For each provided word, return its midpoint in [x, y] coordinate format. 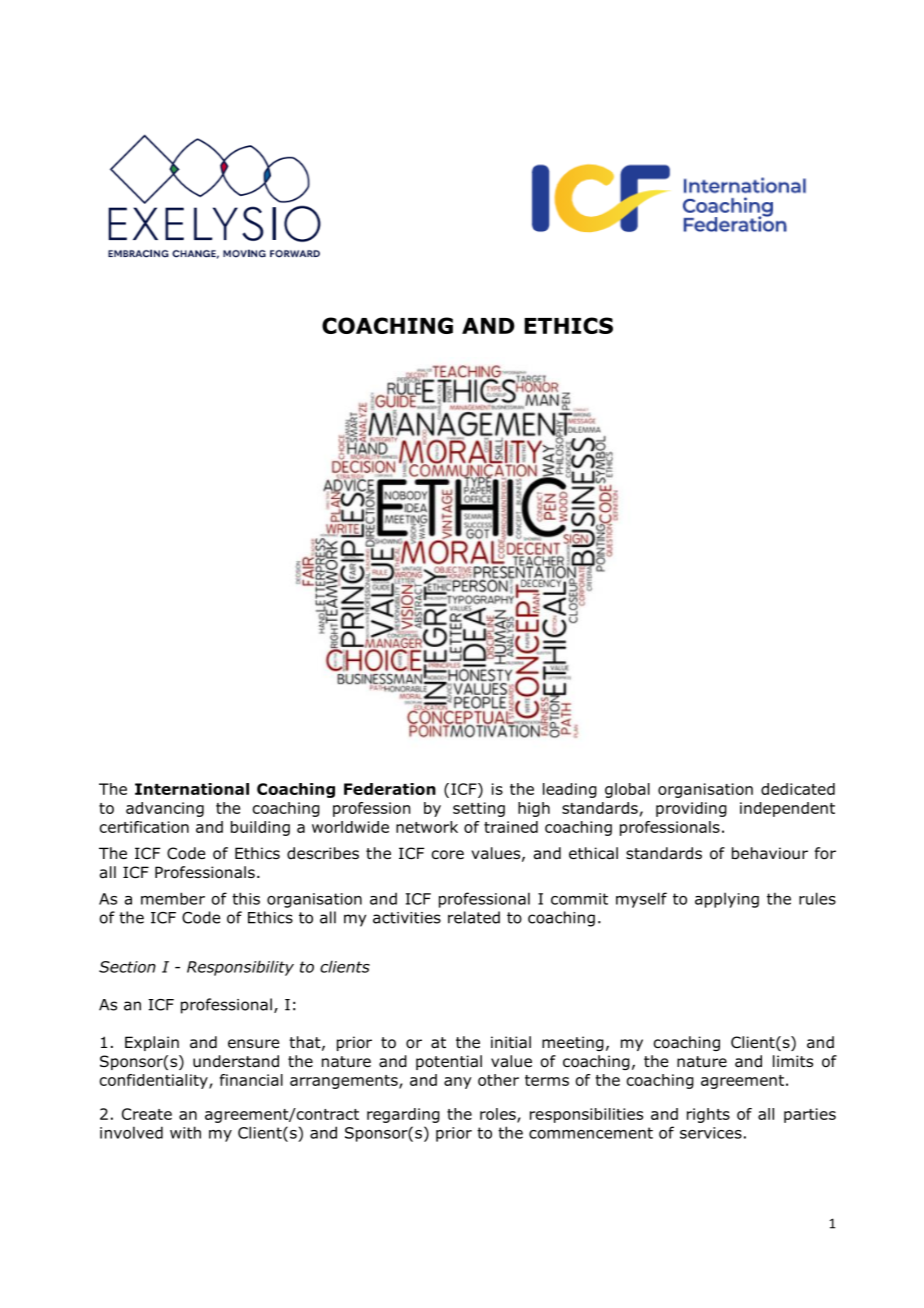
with [185, 1132]
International [192, 789]
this [246, 898]
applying [727, 900]
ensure [253, 1044]
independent [787, 809]
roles [499, 1115]
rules [817, 898]
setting [479, 809]
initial [511, 1042]
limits [793, 1061]
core [448, 855]
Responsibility [240, 968]
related [474, 917]
